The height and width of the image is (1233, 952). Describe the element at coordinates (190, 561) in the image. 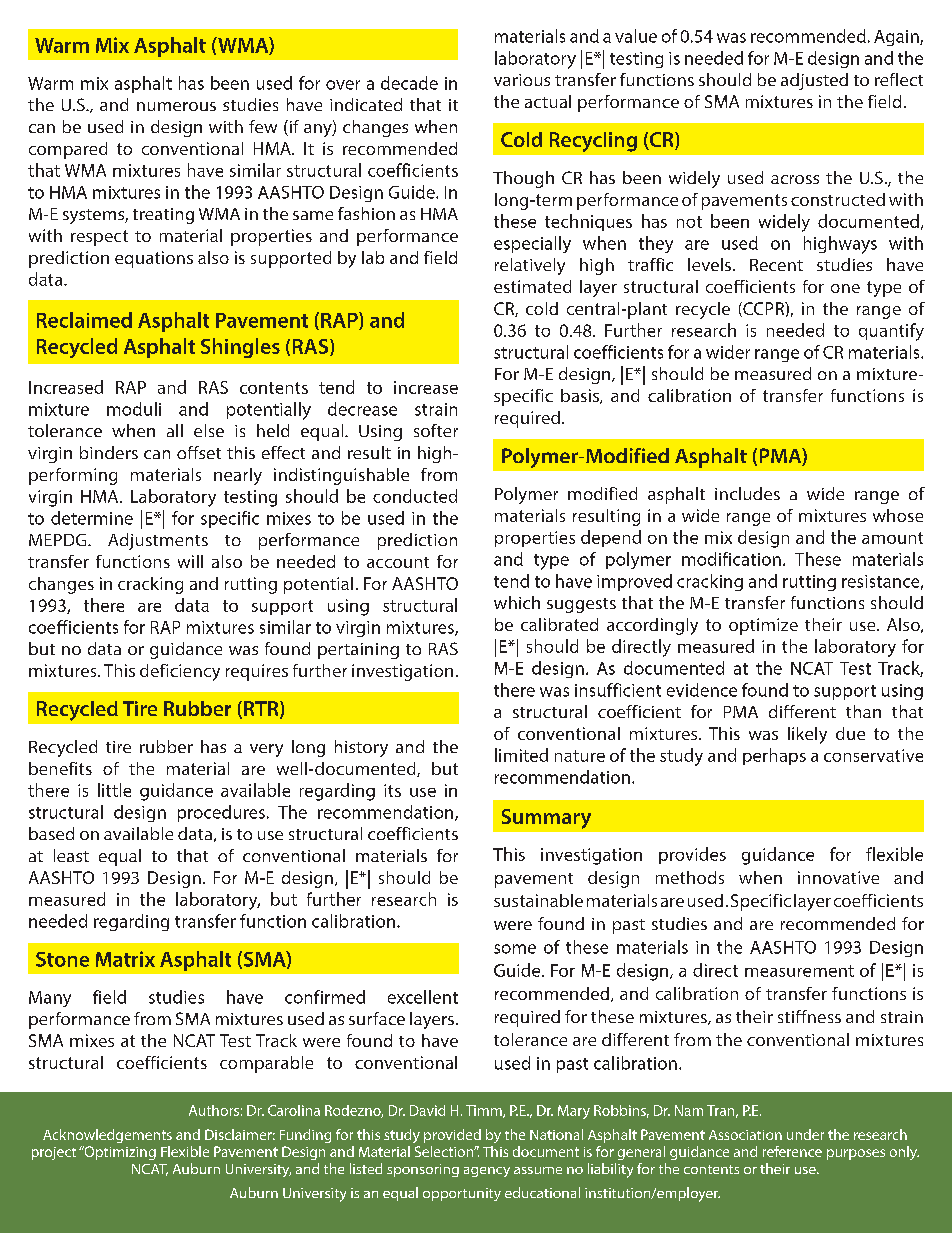

I see `will` at that location.
